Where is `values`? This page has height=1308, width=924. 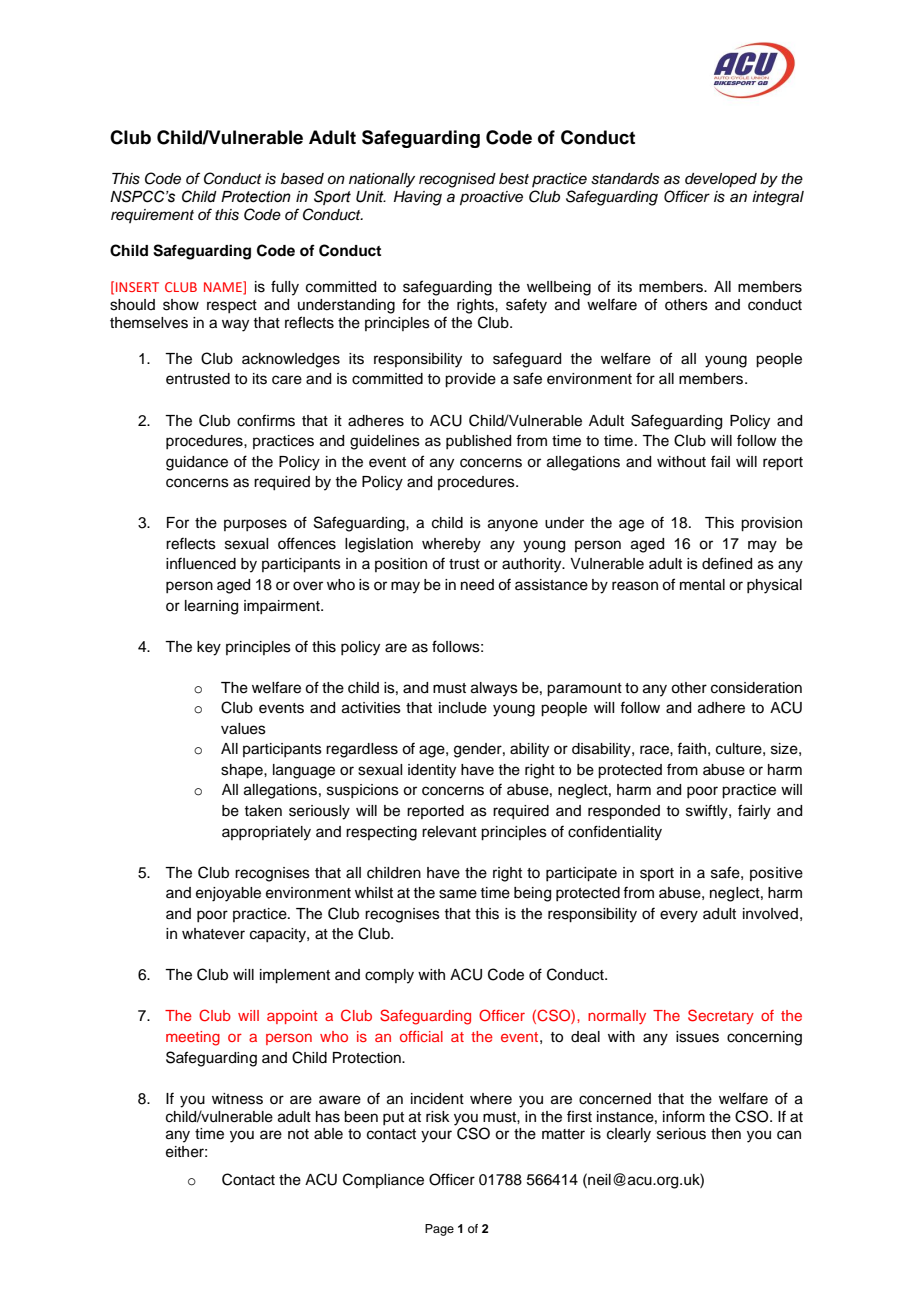
values is located at coordinates (243, 729).
